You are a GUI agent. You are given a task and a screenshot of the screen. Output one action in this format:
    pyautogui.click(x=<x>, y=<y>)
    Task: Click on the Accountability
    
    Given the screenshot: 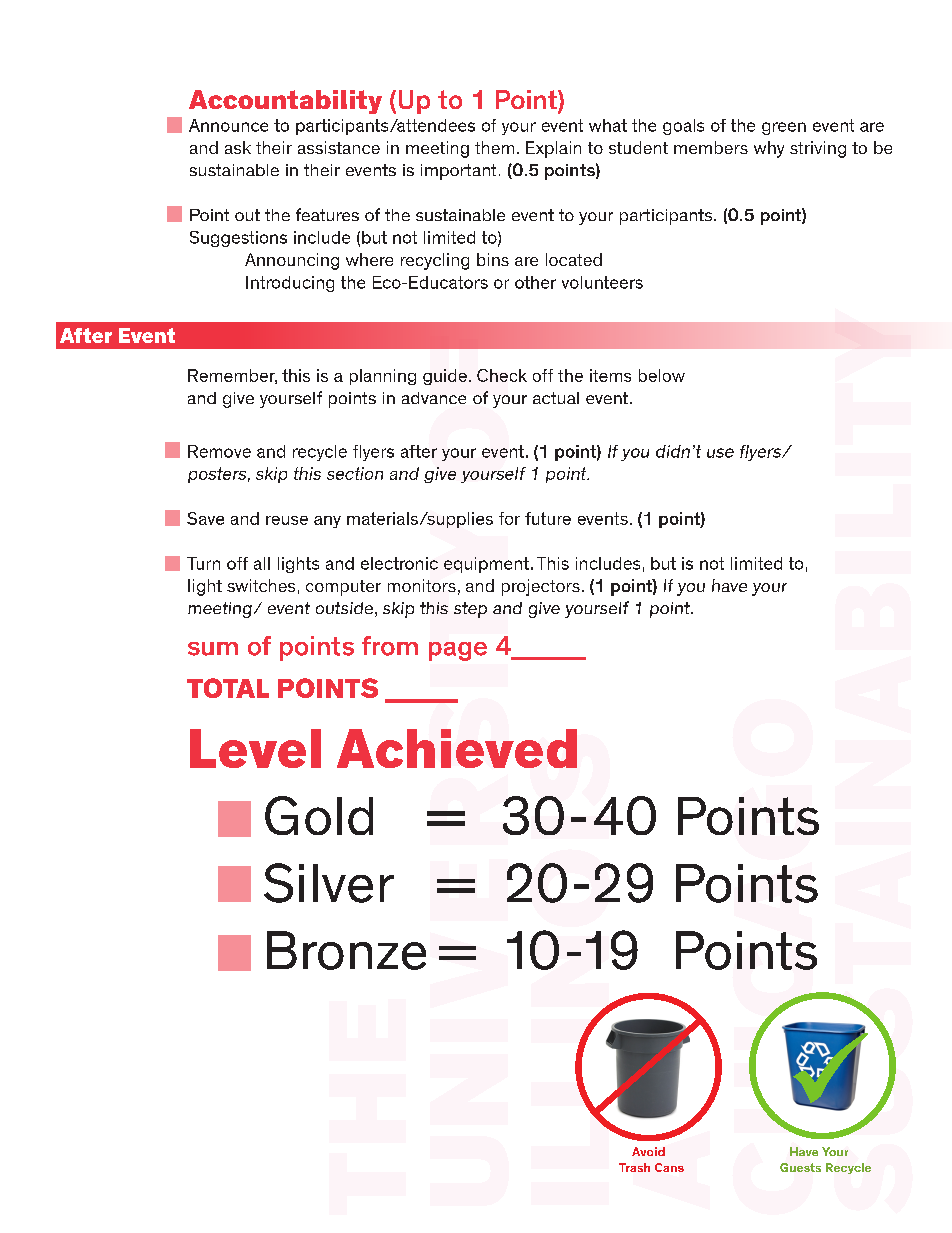 What is the action you would take?
    pyautogui.click(x=285, y=102)
